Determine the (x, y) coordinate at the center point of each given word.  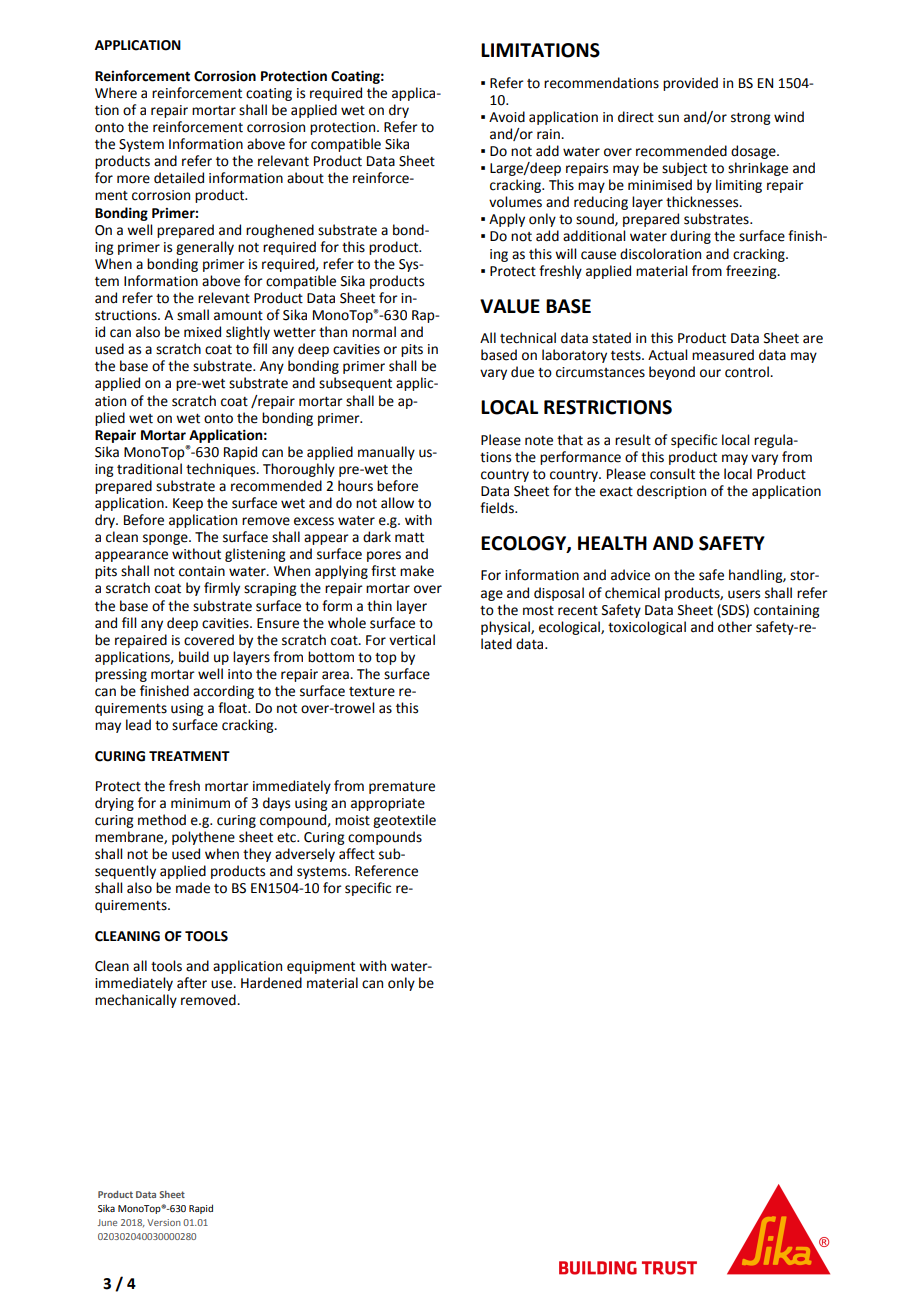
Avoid (507, 117)
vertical (412, 640)
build (194, 657)
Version (164, 1222)
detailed (179, 178)
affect (357, 854)
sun (668, 118)
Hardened (271, 983)
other (735, 627)
